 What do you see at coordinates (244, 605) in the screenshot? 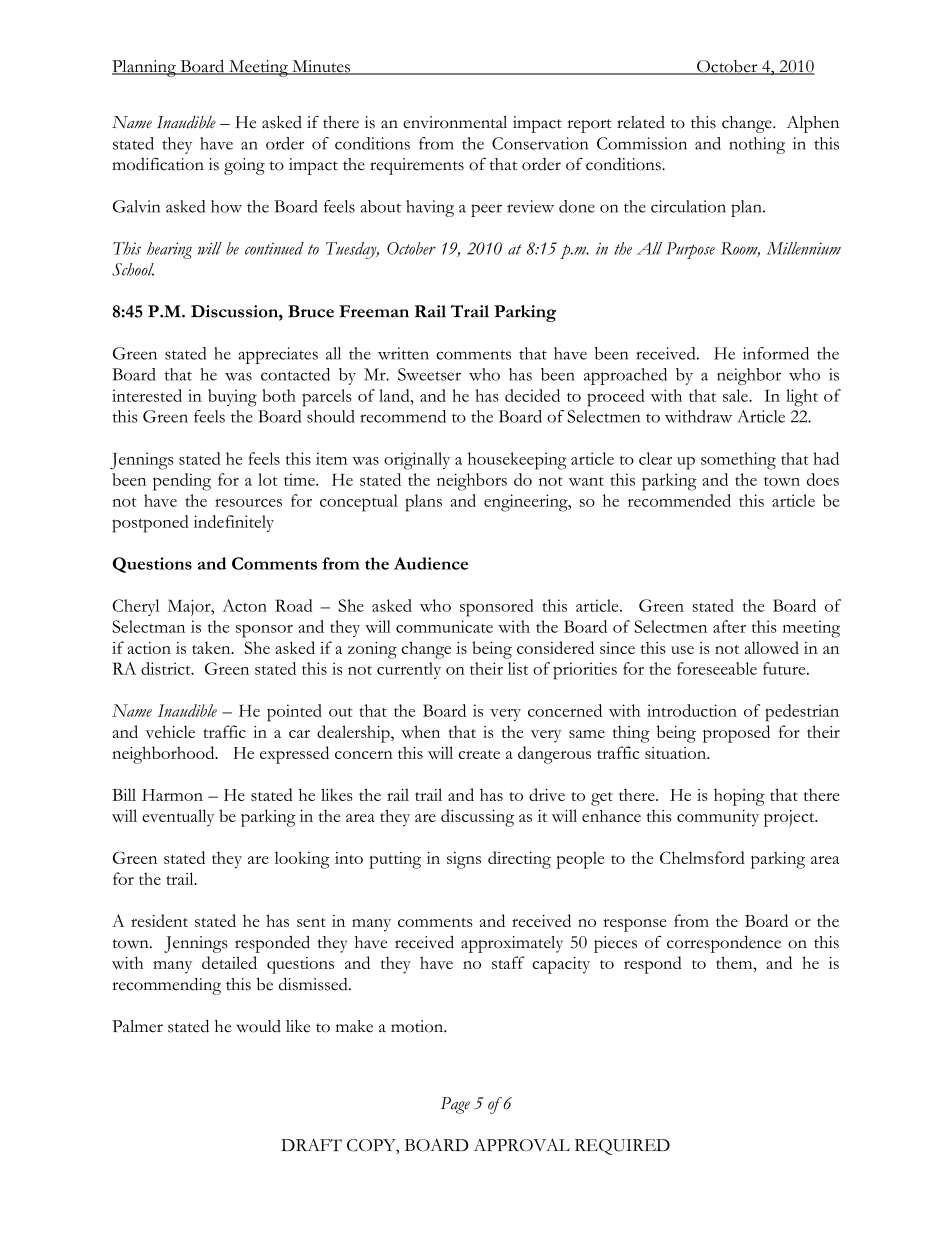
I see `Acton` at bounding box center [244, 605].
